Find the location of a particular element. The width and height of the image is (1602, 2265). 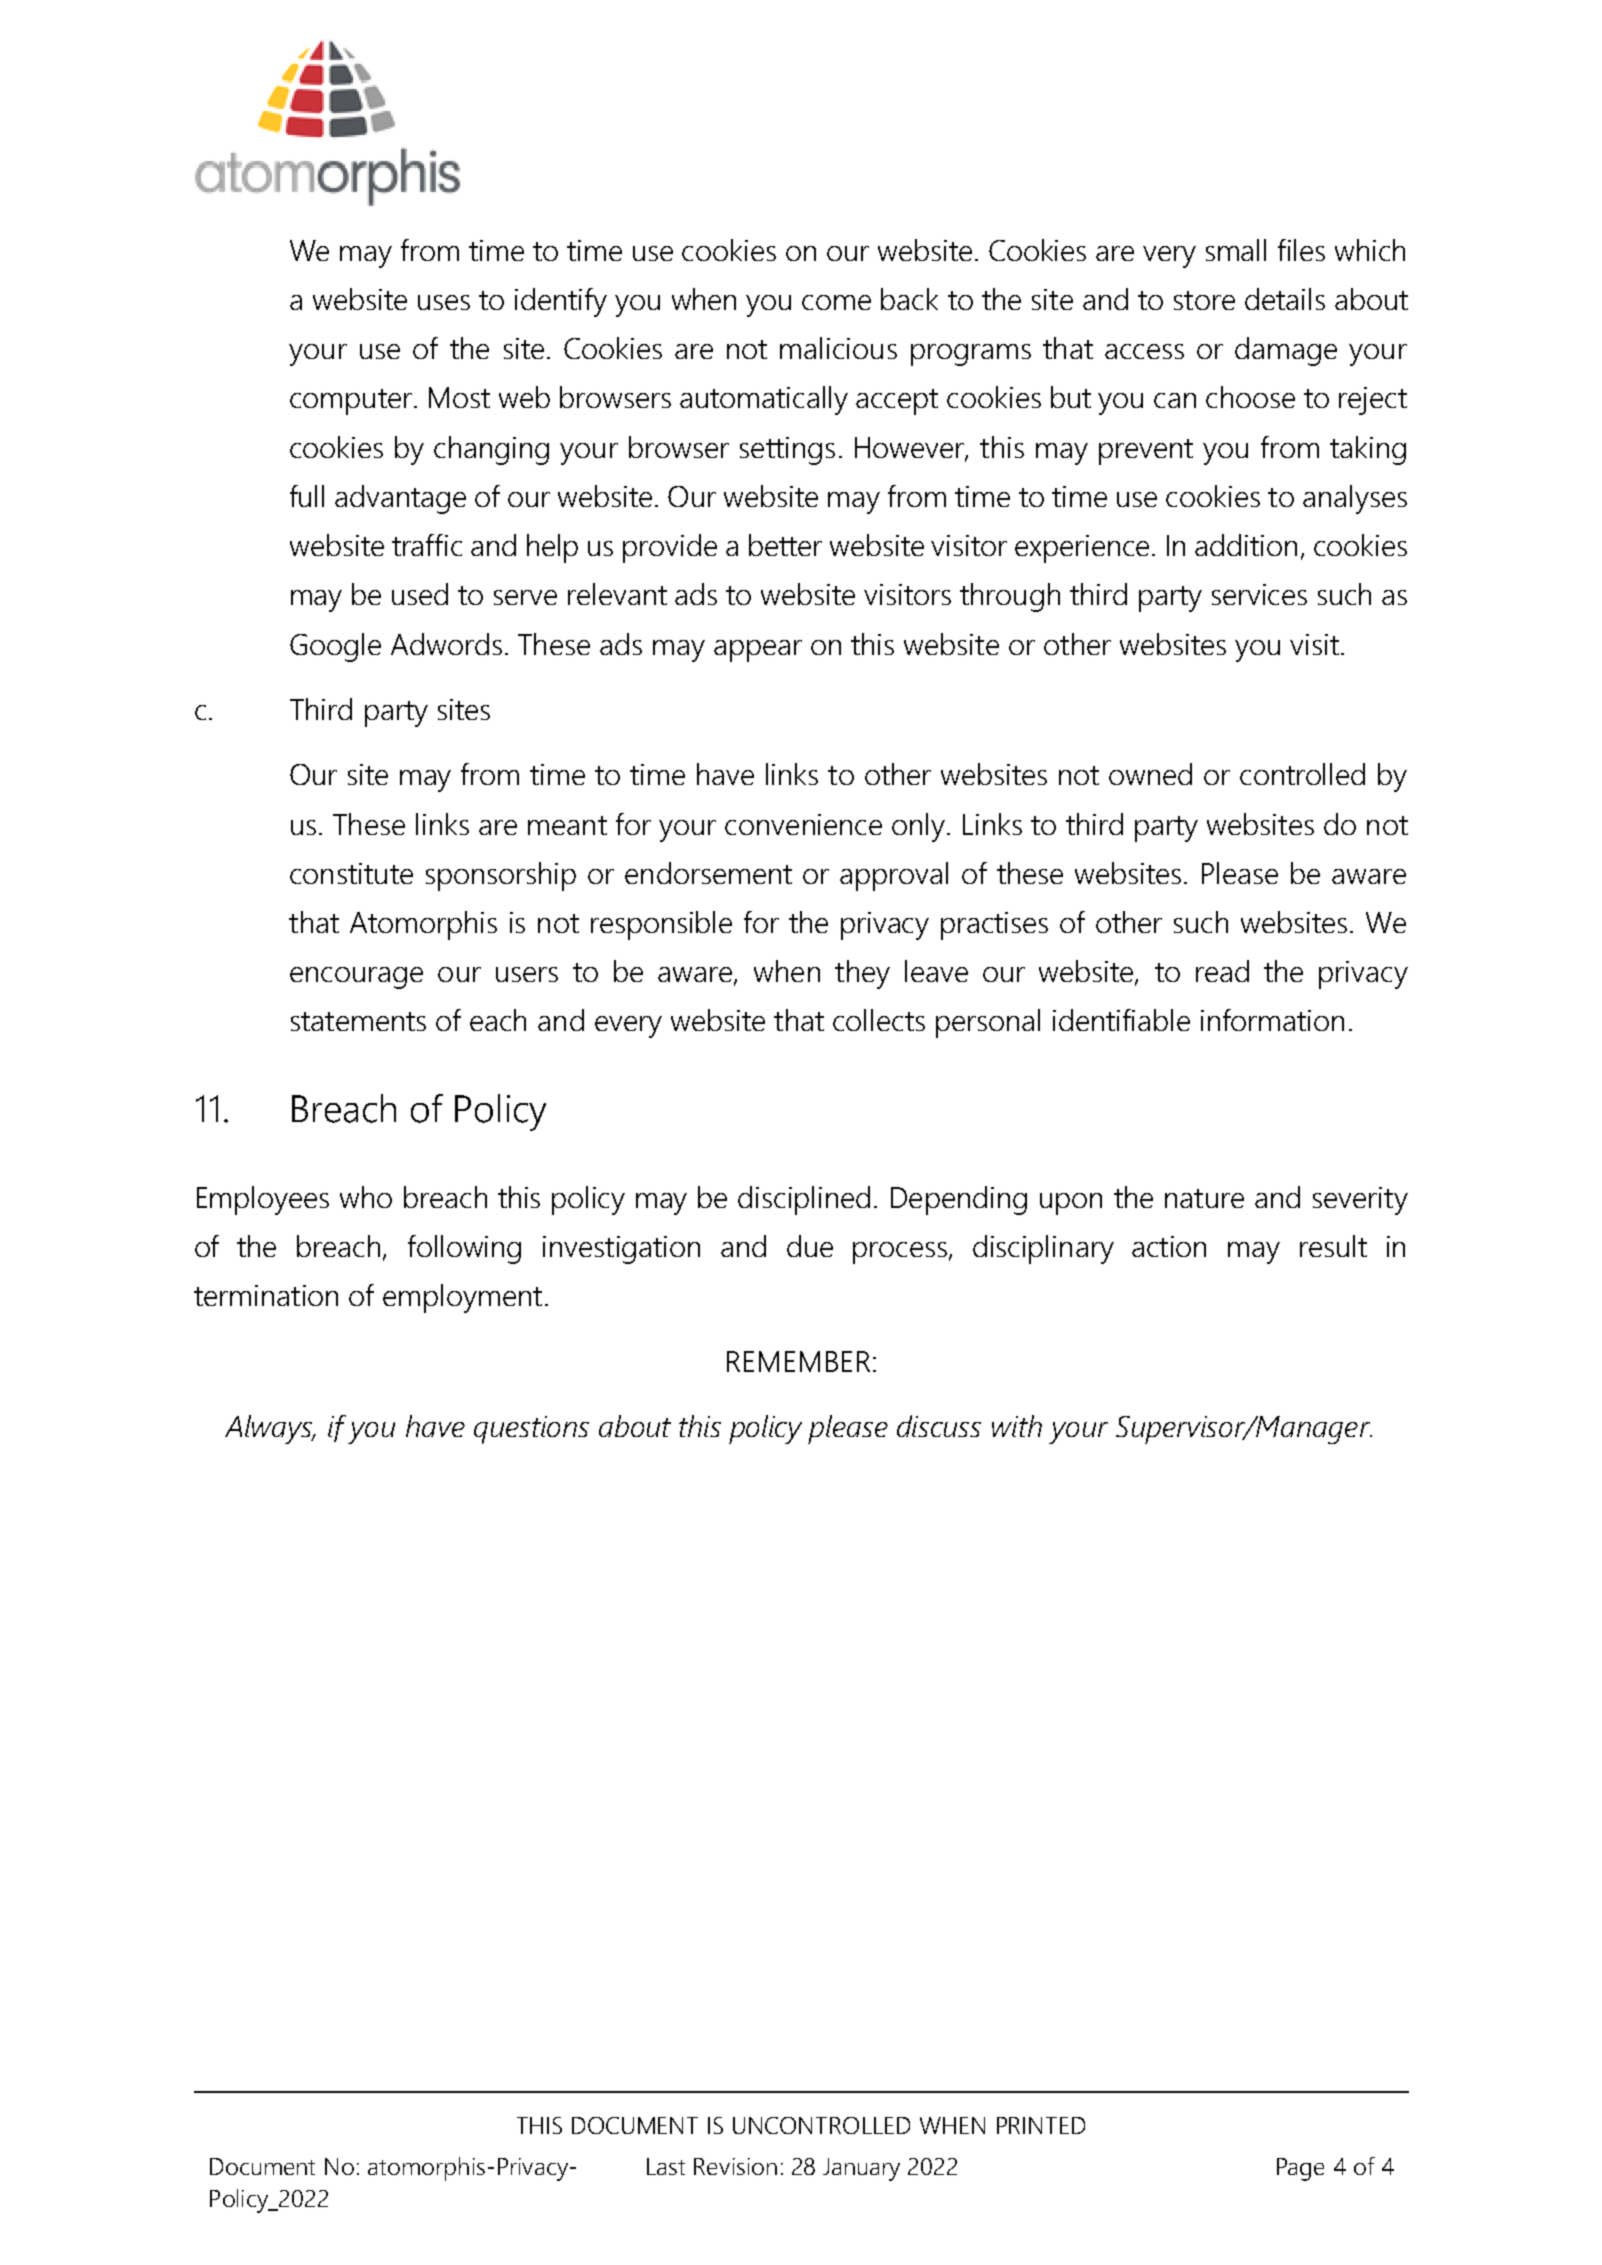

discuss is located at coordinates (939, 1426).
